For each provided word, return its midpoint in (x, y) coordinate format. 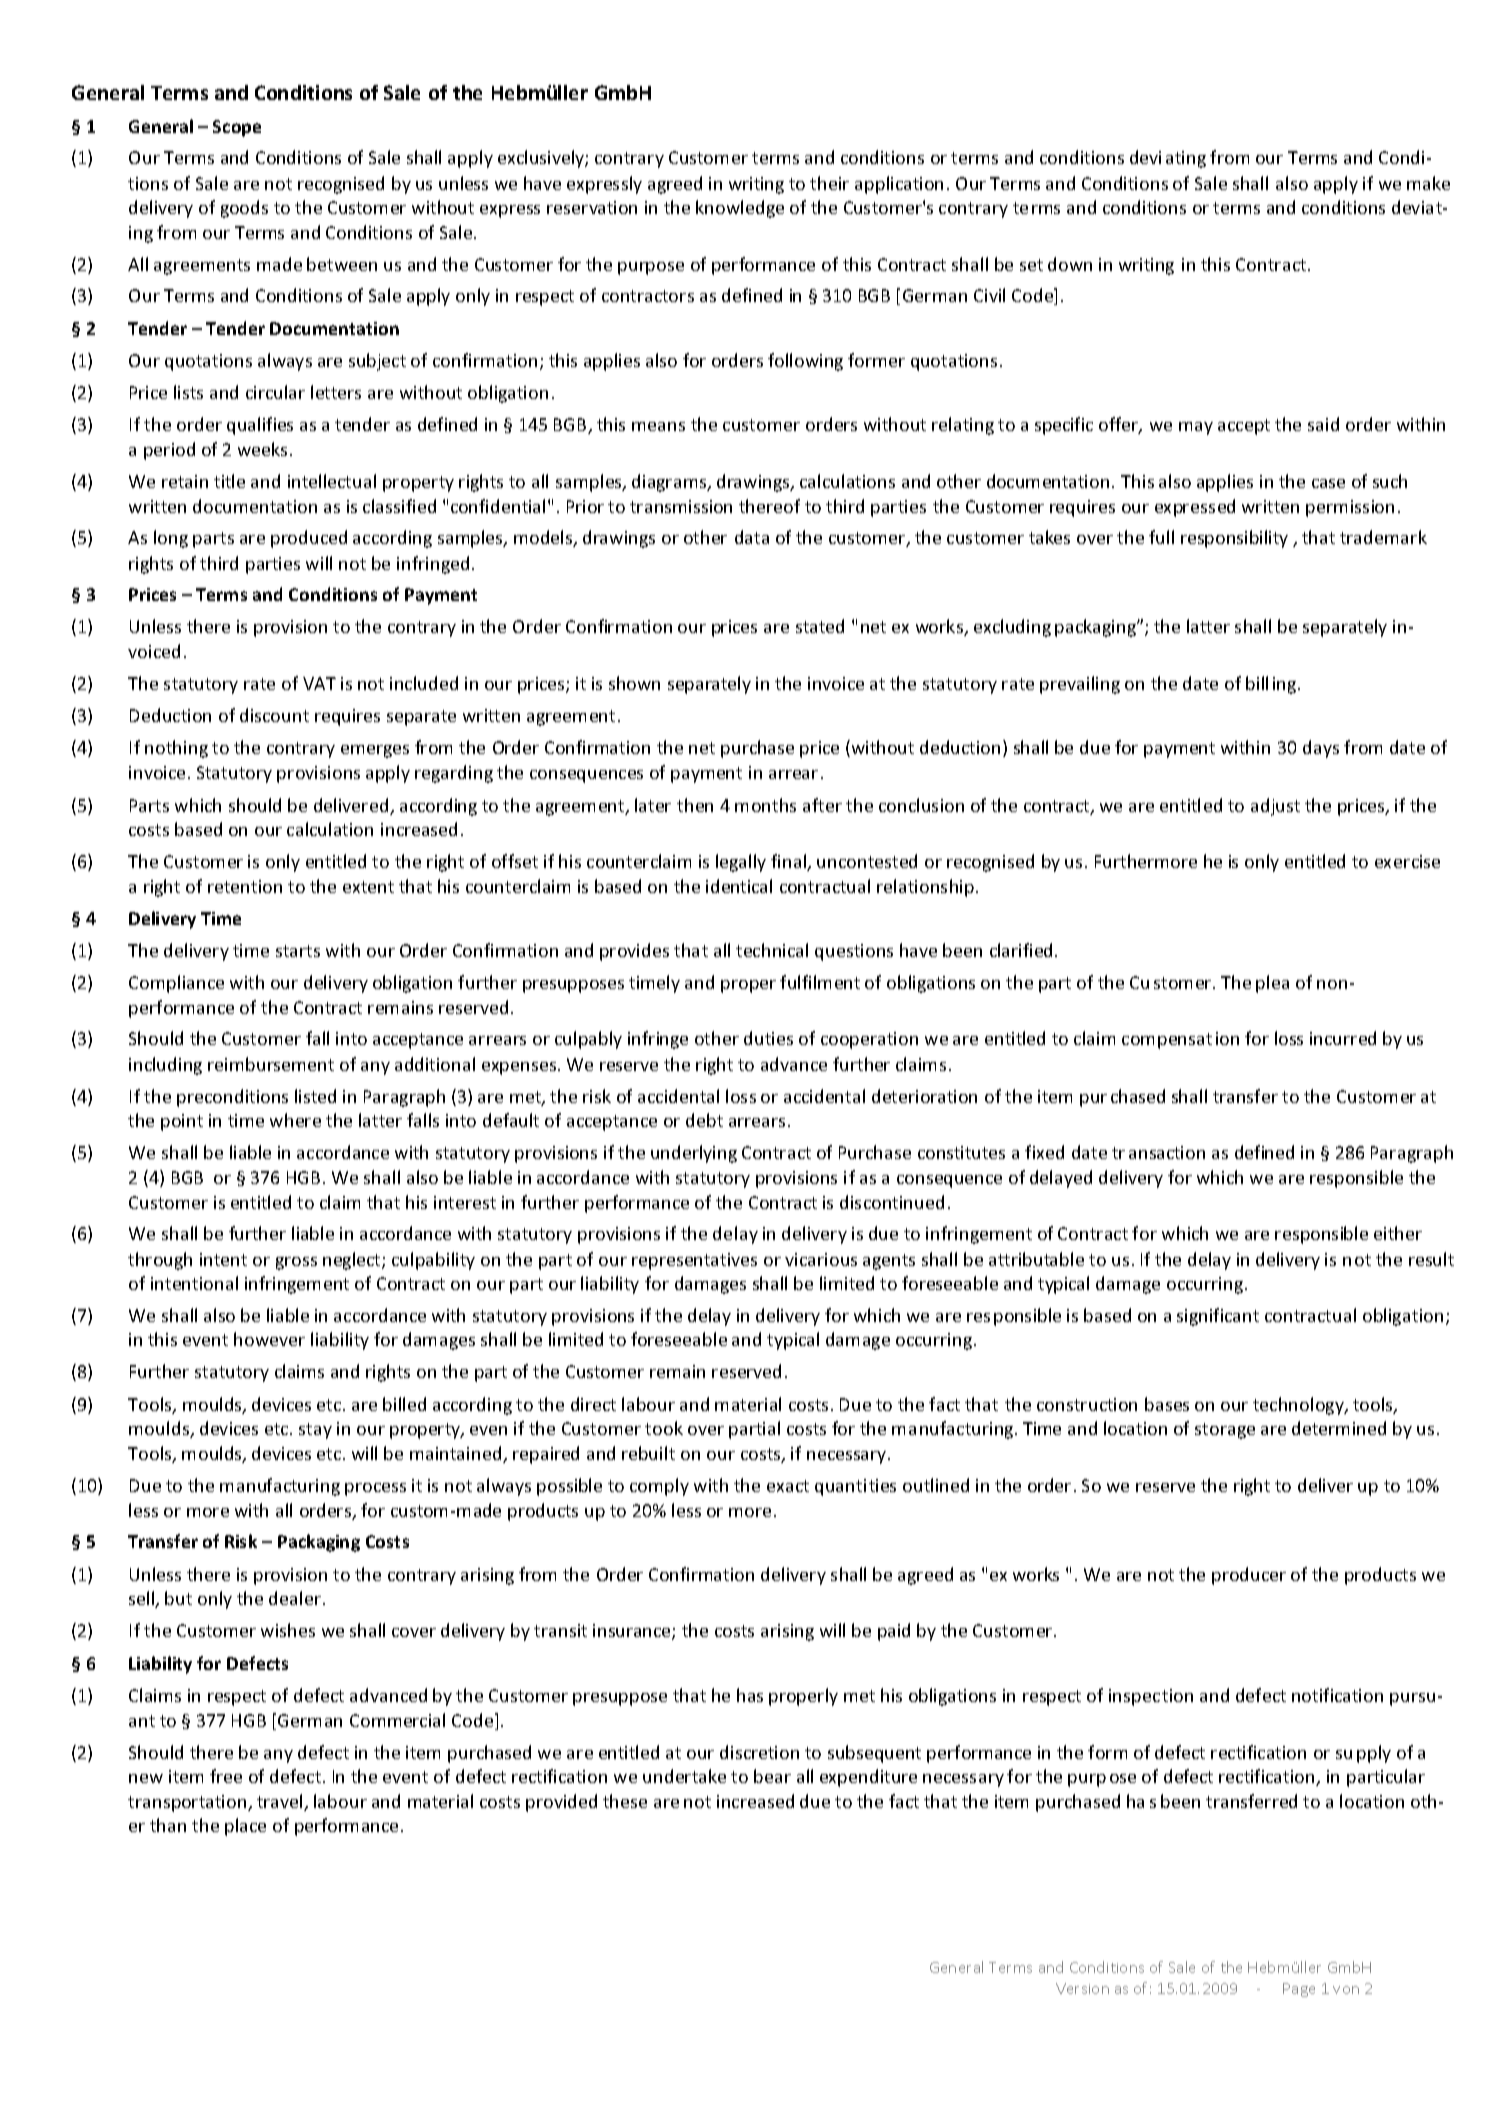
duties (768, 1038)
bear (772, 1776)
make (1428, 183)
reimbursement (271, 1064)
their (829, 183)
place (245, 1827)
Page (1299, 1990)
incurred (1343, 1038)
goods (244, 209)
